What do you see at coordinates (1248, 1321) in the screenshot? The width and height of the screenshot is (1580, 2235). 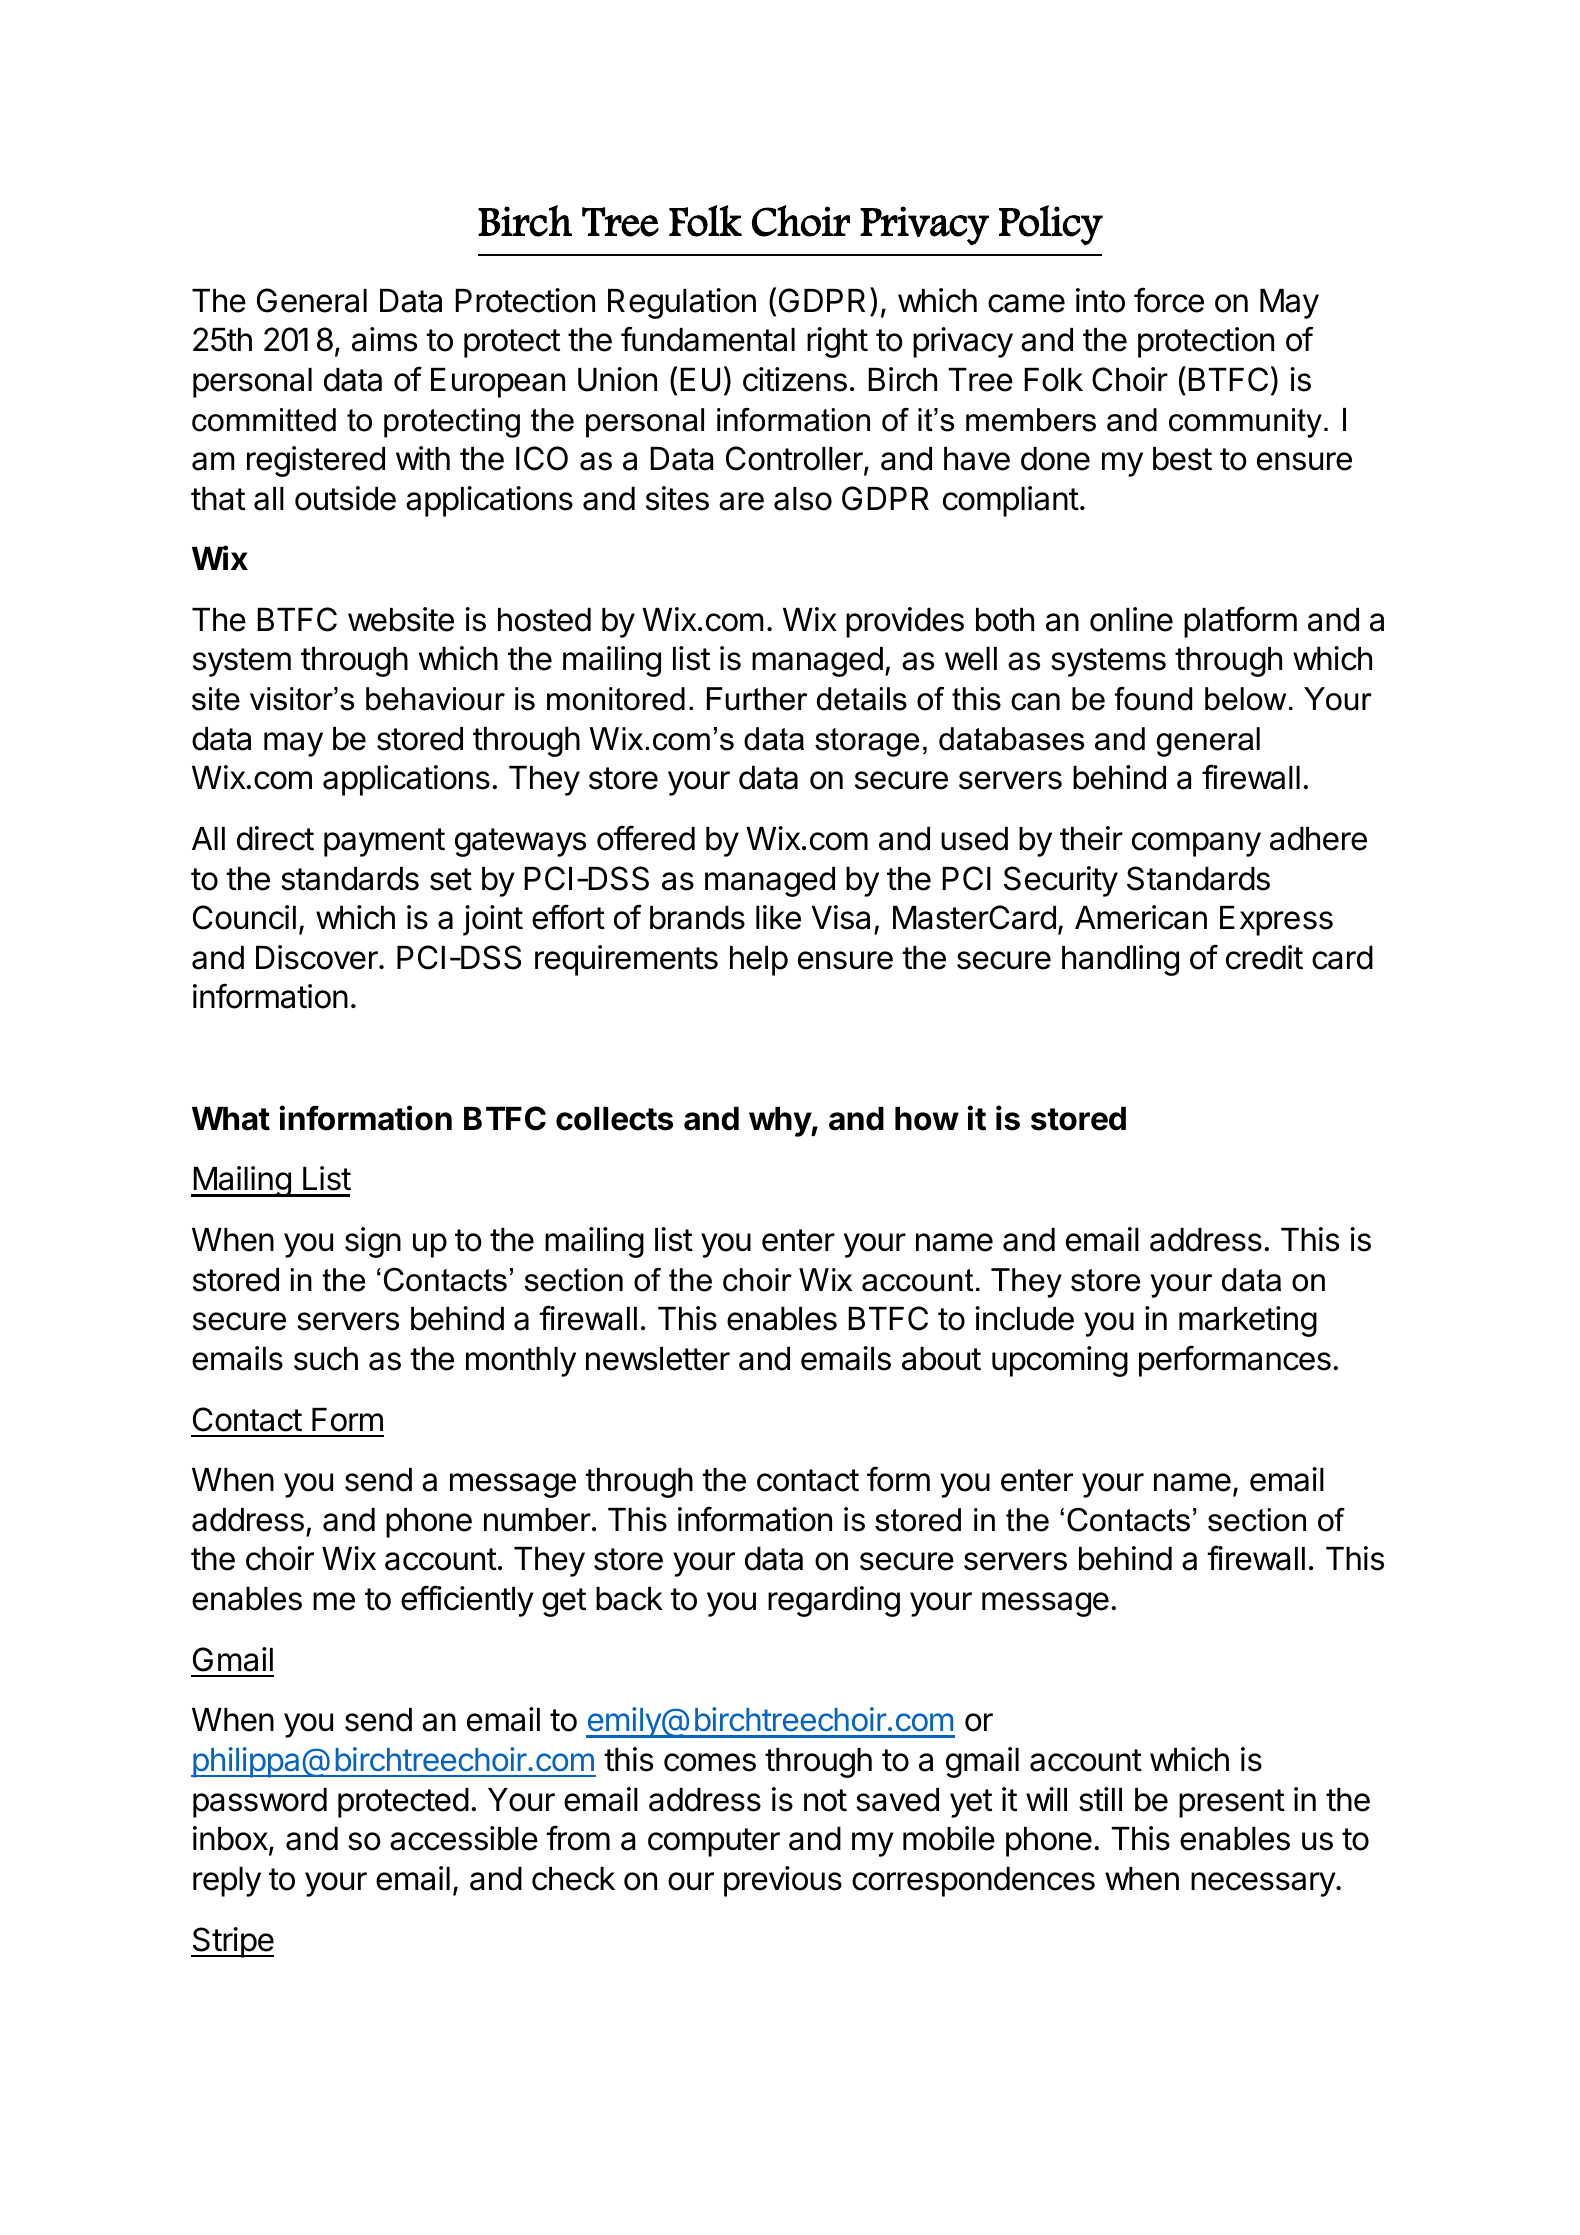 I see `marketing` at bounding box center [1248, 1321].
